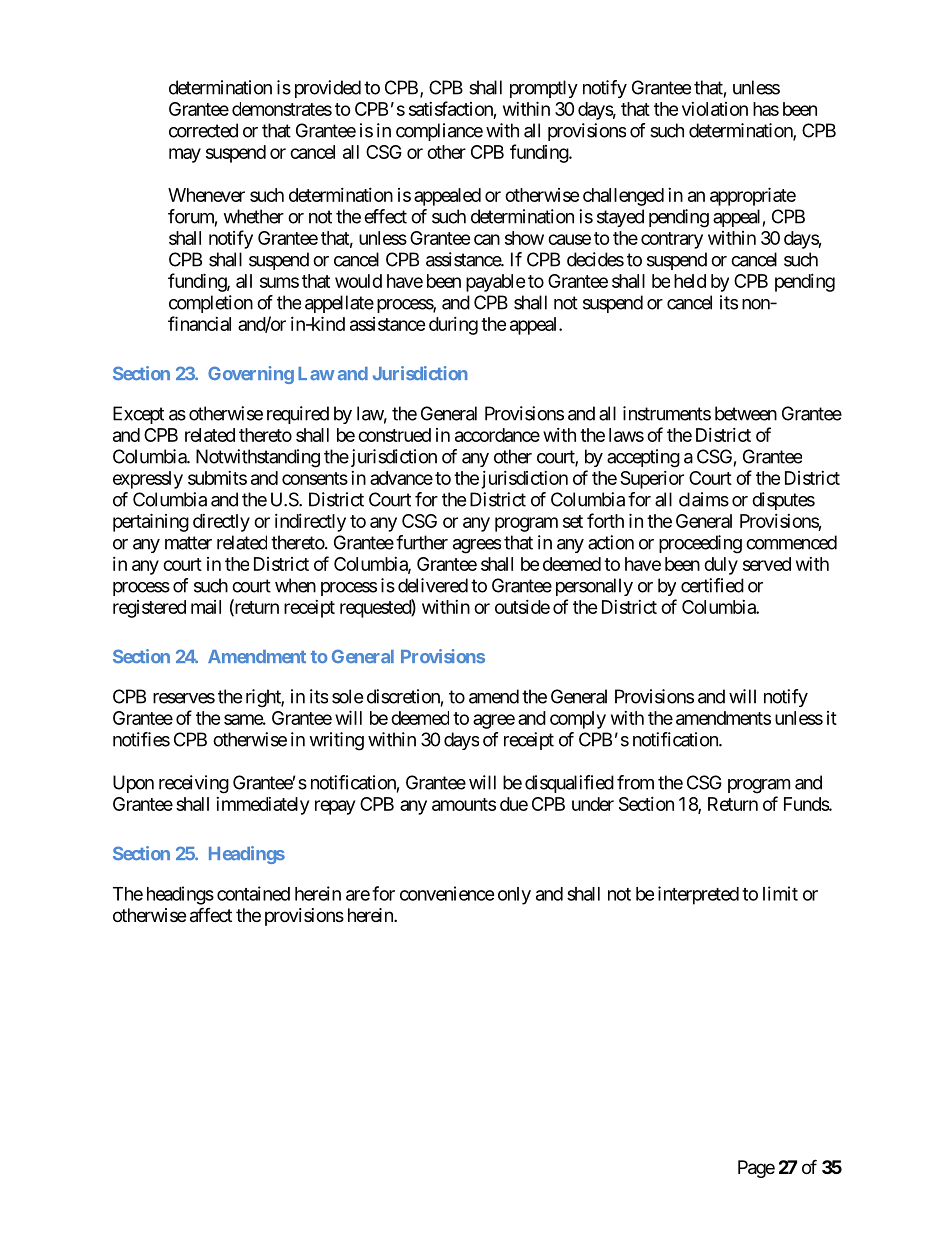 Image resolution: width=952 pixels, height=1233 pixels. Describe the element at coordinates (203, 130) in the screenshot. I see `corrected` at that location.
